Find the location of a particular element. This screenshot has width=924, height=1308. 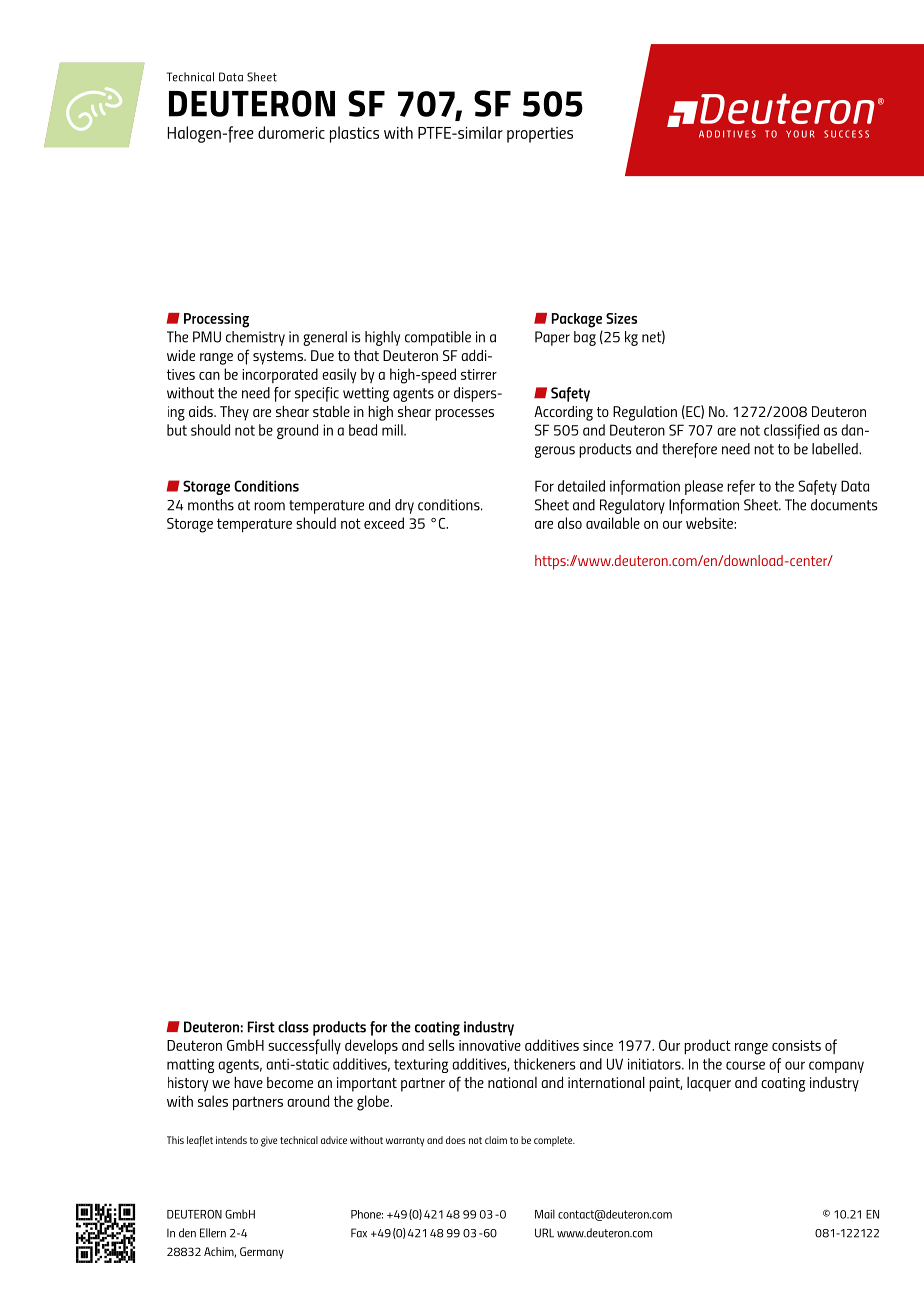

Sizes is located at coordinates (621, 318).
